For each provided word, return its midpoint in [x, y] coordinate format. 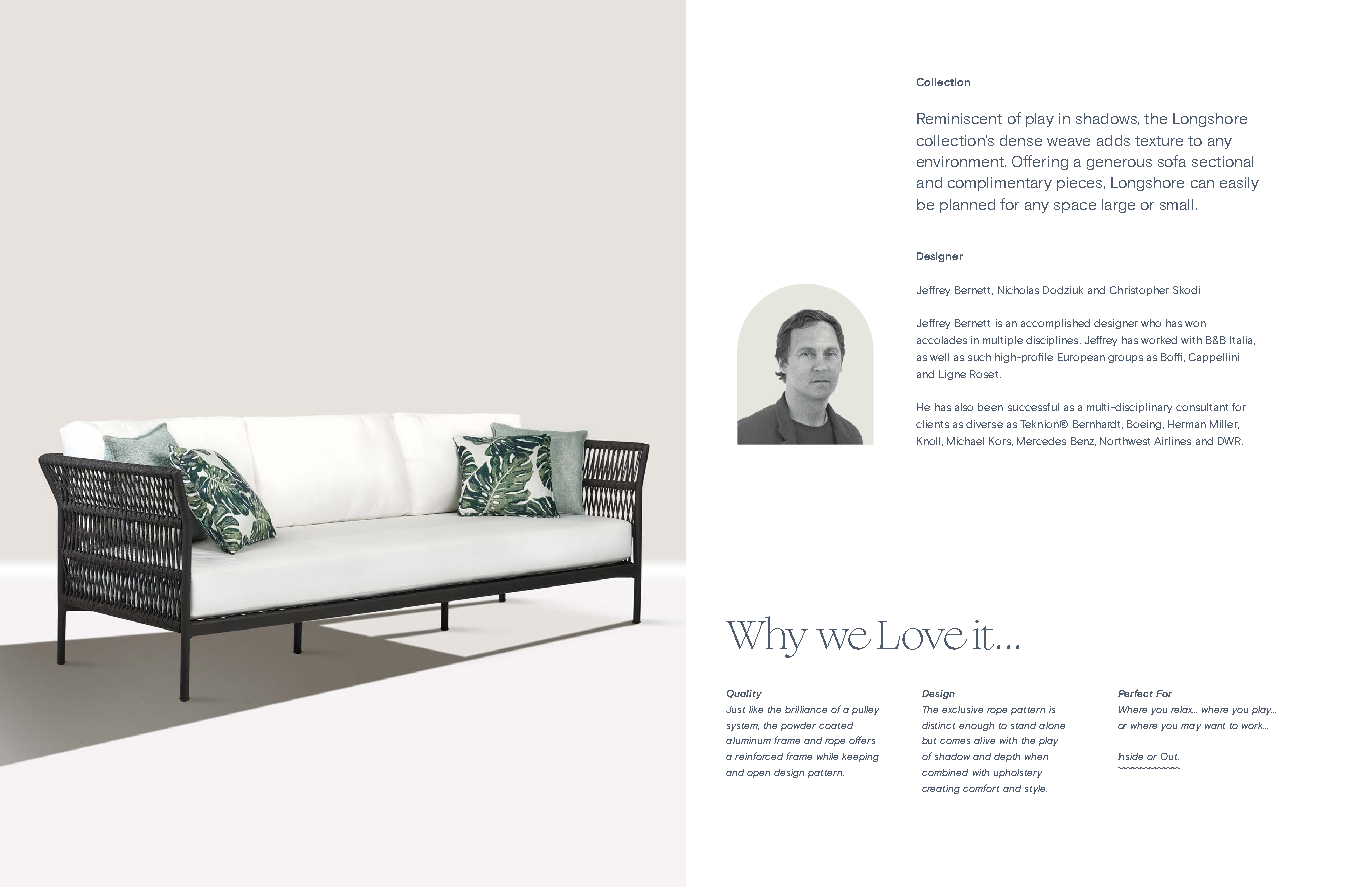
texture [1159, 141]
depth [1007, 757]
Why [767, 637]
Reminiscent [959, 118]
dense [1021, 140]
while [827, 756]
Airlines [1172, 441]
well [939, 357]
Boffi [1173, 357]
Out [1170, 756]
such [979, 357]
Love [922, 635]
